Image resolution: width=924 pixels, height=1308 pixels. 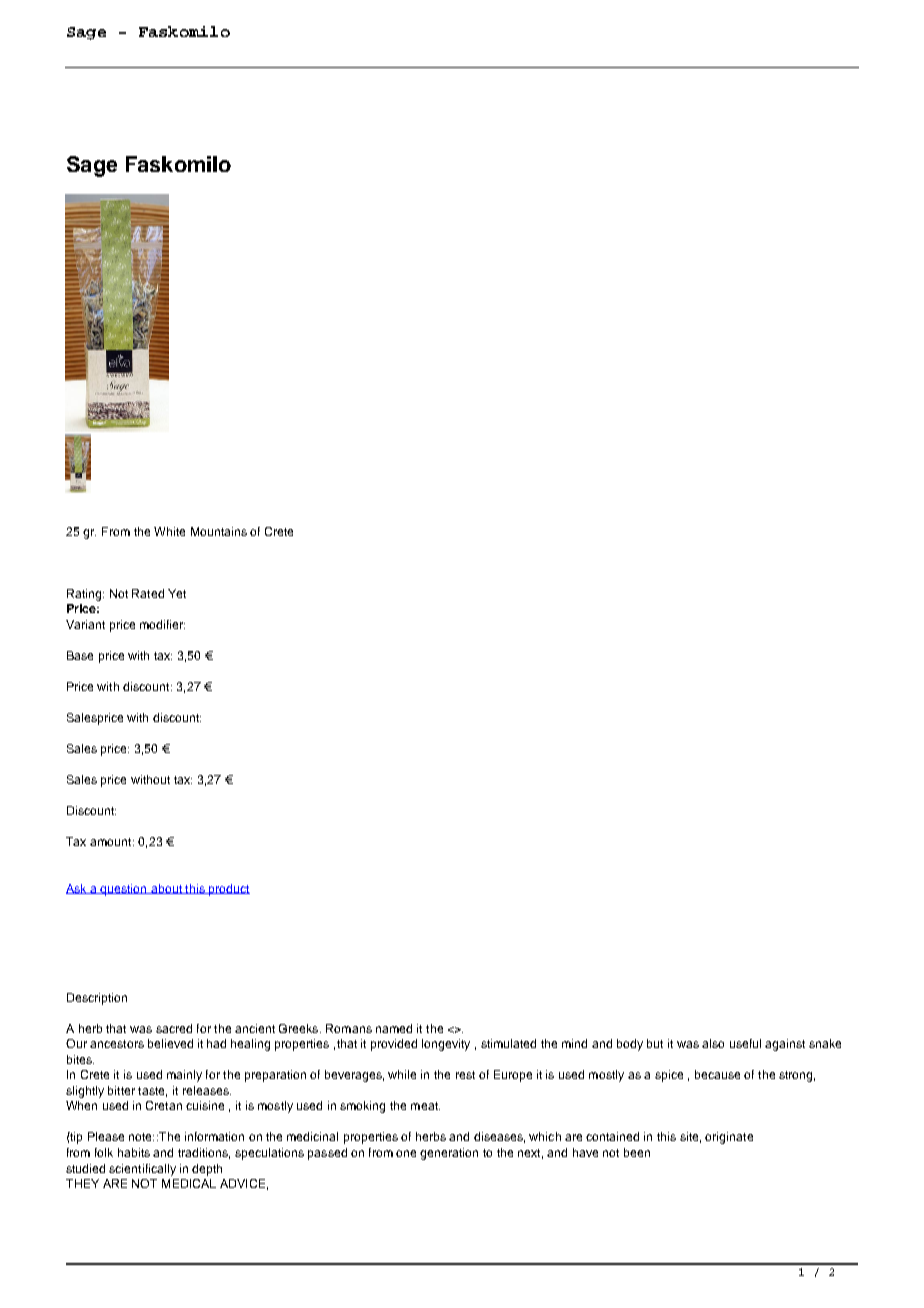 I want to click on generation, so click(x=449, y=1154).
